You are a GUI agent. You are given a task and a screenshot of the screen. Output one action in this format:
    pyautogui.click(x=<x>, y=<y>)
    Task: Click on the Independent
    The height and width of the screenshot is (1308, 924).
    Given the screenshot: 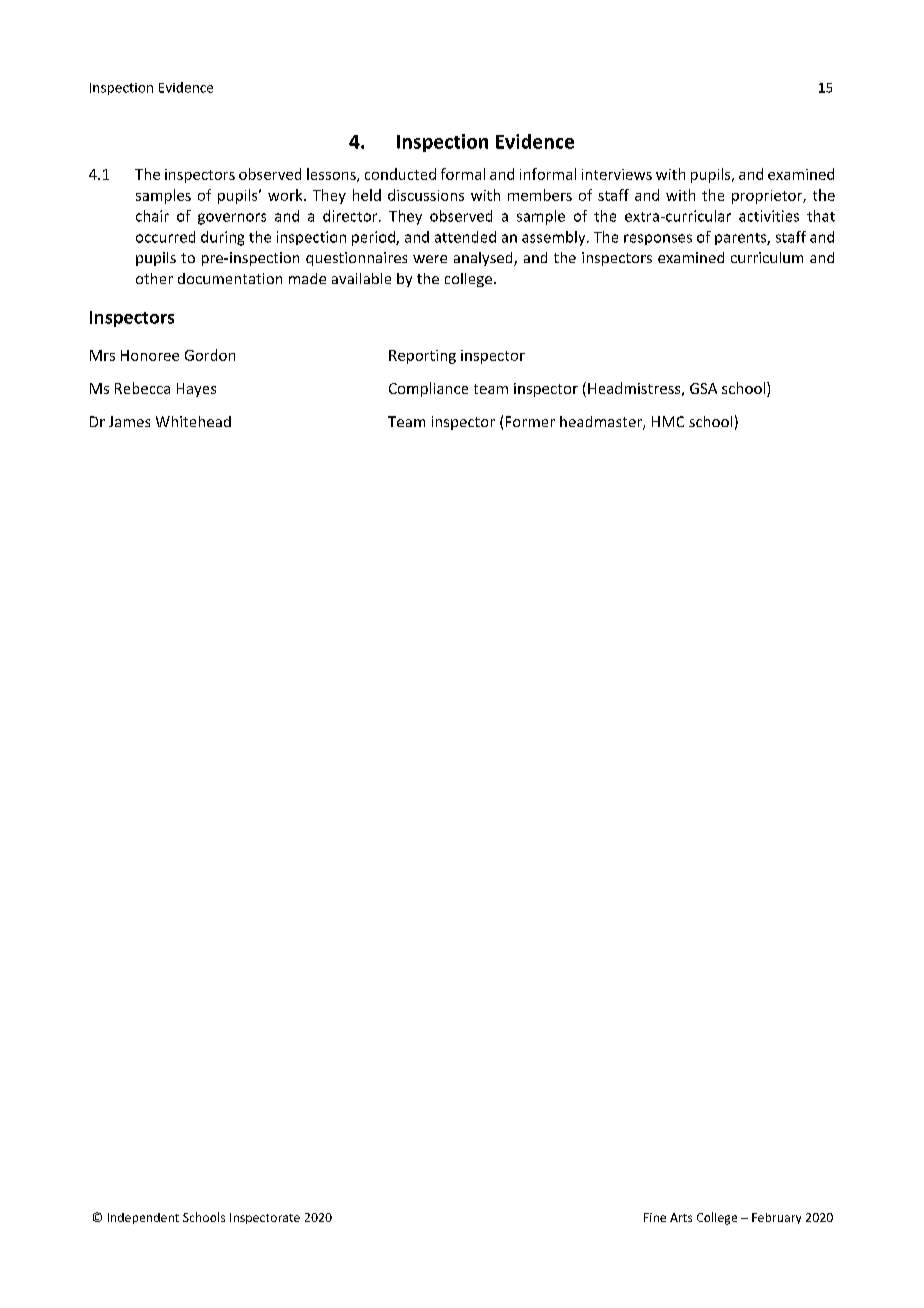 What is the action you would take?
    pyautogui.click(x=143, y=1218)
